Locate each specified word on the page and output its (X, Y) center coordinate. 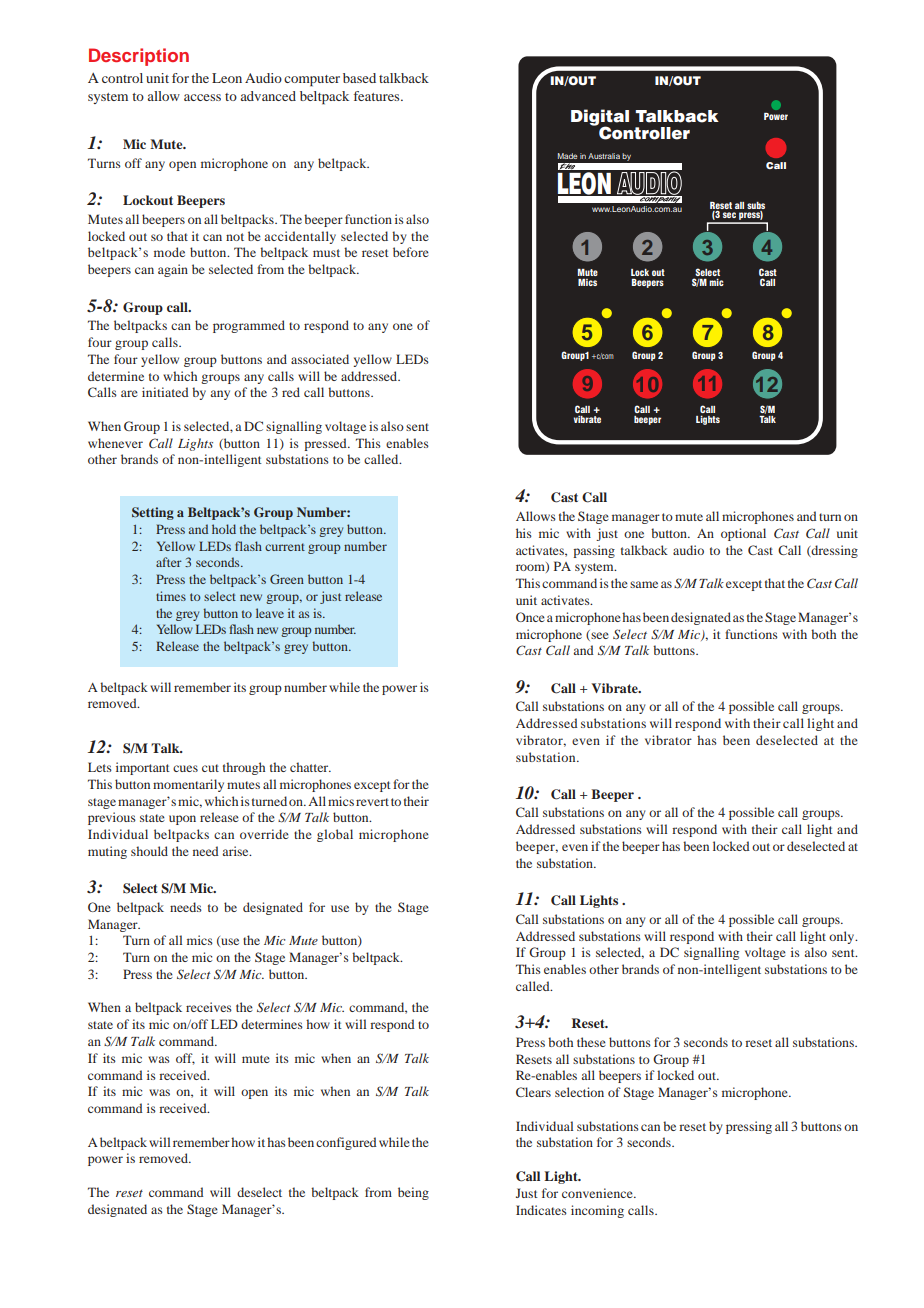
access (202, 97)
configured (346, 1143)
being (413, 1193)
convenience (598, 1193)
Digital (600, 118)
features (378, 96)
